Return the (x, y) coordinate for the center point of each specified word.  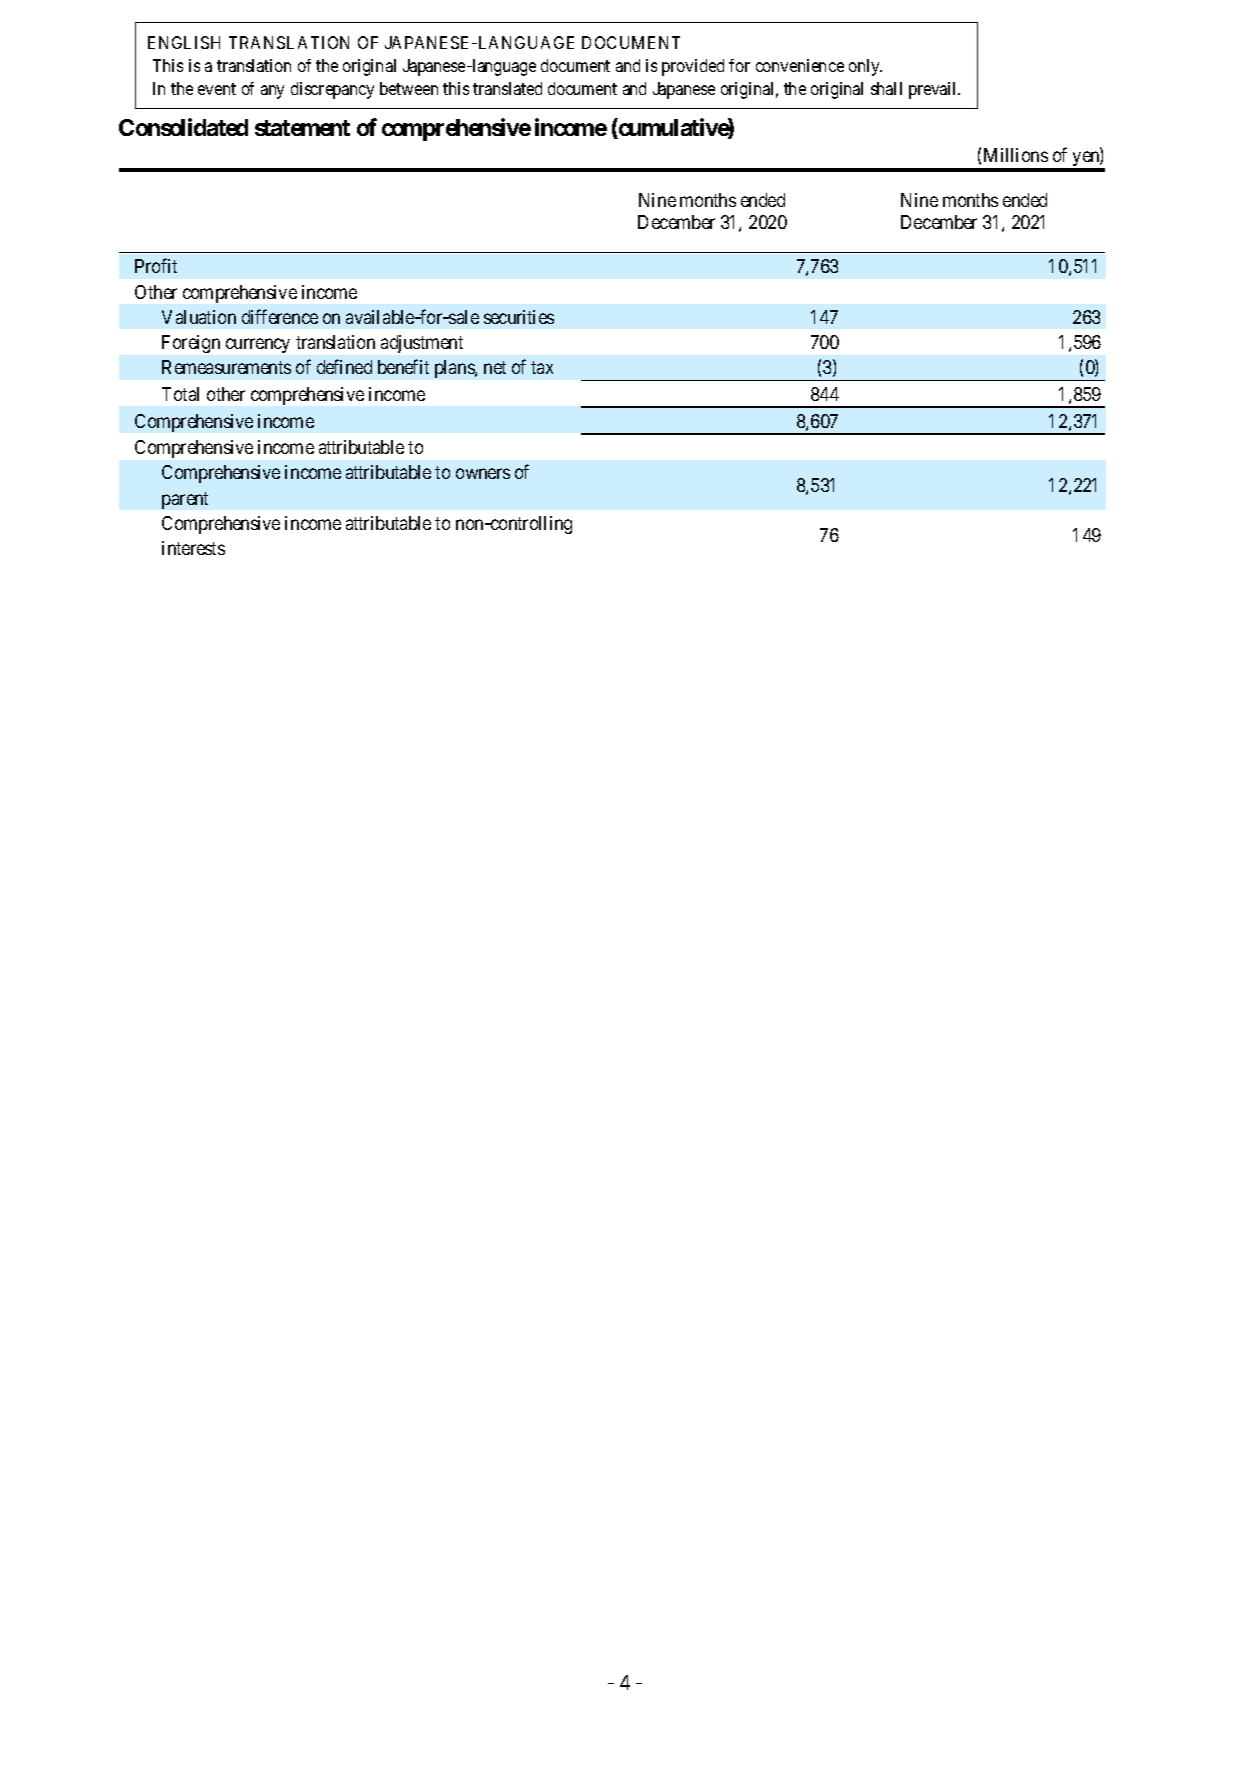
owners (483, 474)
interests (193, 548)
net (495, 367)
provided (693, 67)
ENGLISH (184, 42)
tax (542, 367)
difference (280, 316)
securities (519, 317)
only (865, 67)
